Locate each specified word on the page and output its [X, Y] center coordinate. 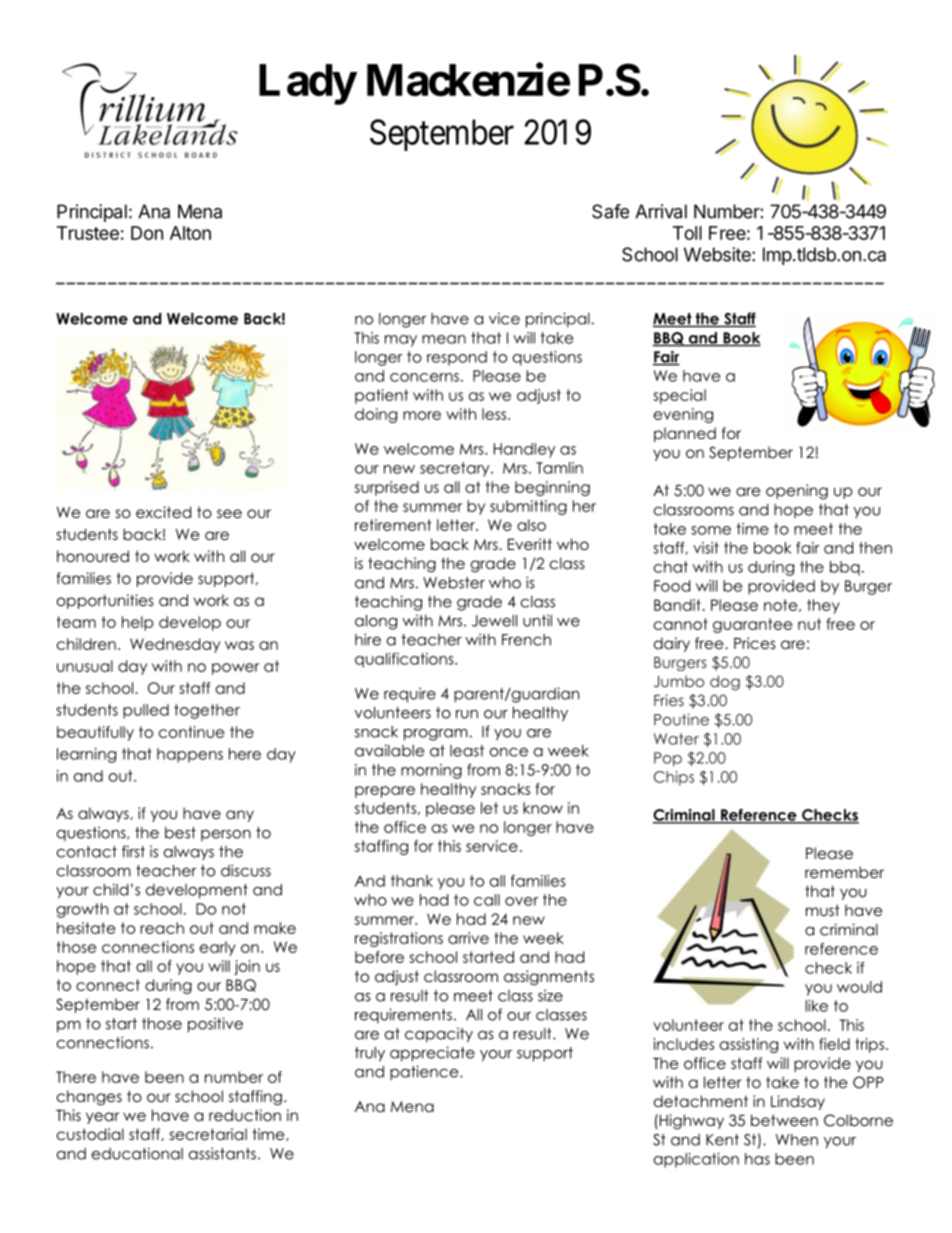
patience [425, 1073]
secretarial [208, 1134]
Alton [190, 233]
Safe [610, 211]
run [467, 714]
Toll [687, 233]
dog [725, 682]
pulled [146, 711]
